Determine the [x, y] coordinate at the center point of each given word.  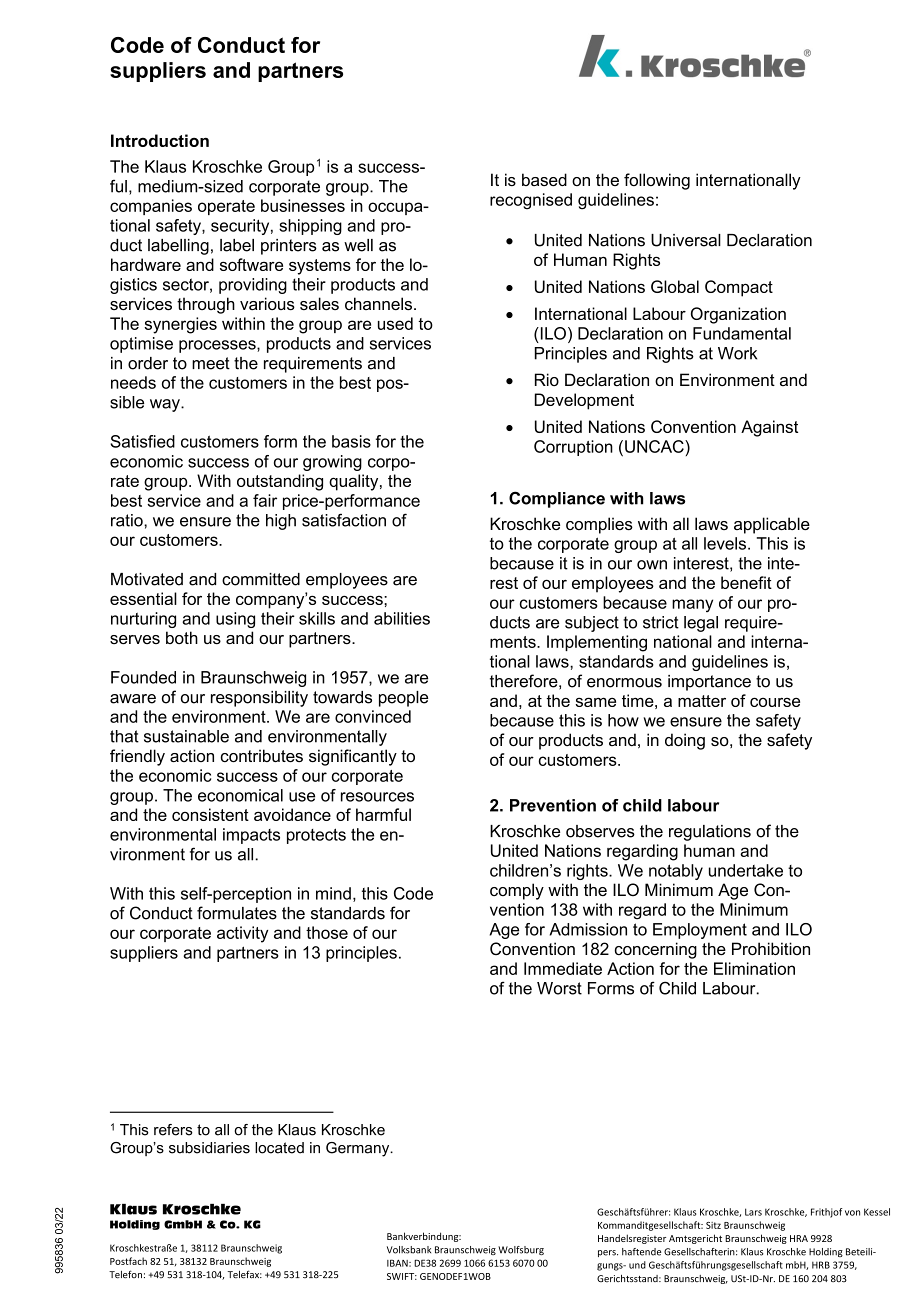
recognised [531, 201]
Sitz [713, 1225]
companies [151, 207]
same [595, 702]
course [775, 702]
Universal [686, 240]
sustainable [186, 736]
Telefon [125, 1274]
